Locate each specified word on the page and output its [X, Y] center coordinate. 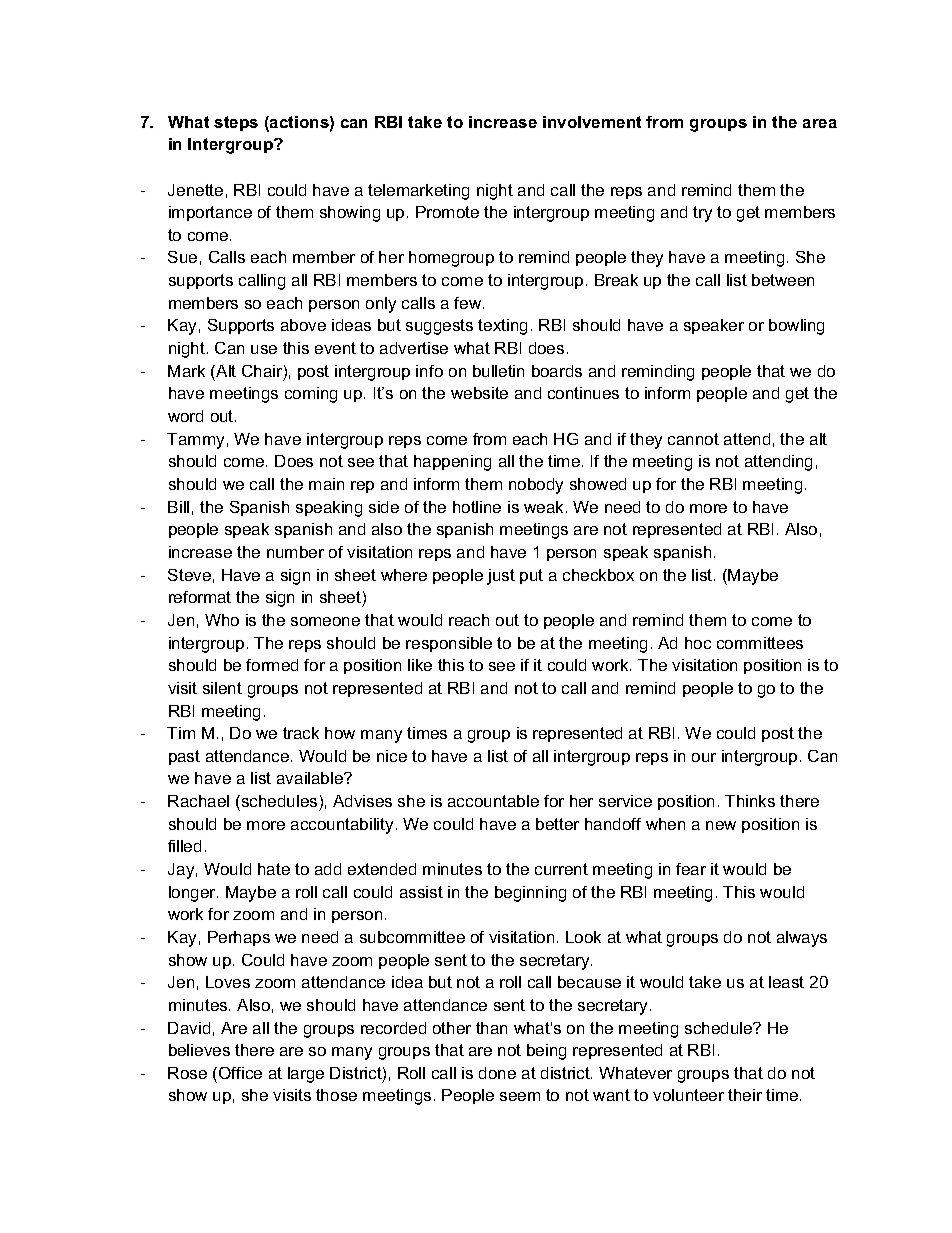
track [301, 733]
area [820, 123]
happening [452, 463]
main [326, 484]
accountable [493, 801]
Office [240, 1073]
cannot [693, 439]
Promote [447, 212]
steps [236, 123]
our [704, 757]
